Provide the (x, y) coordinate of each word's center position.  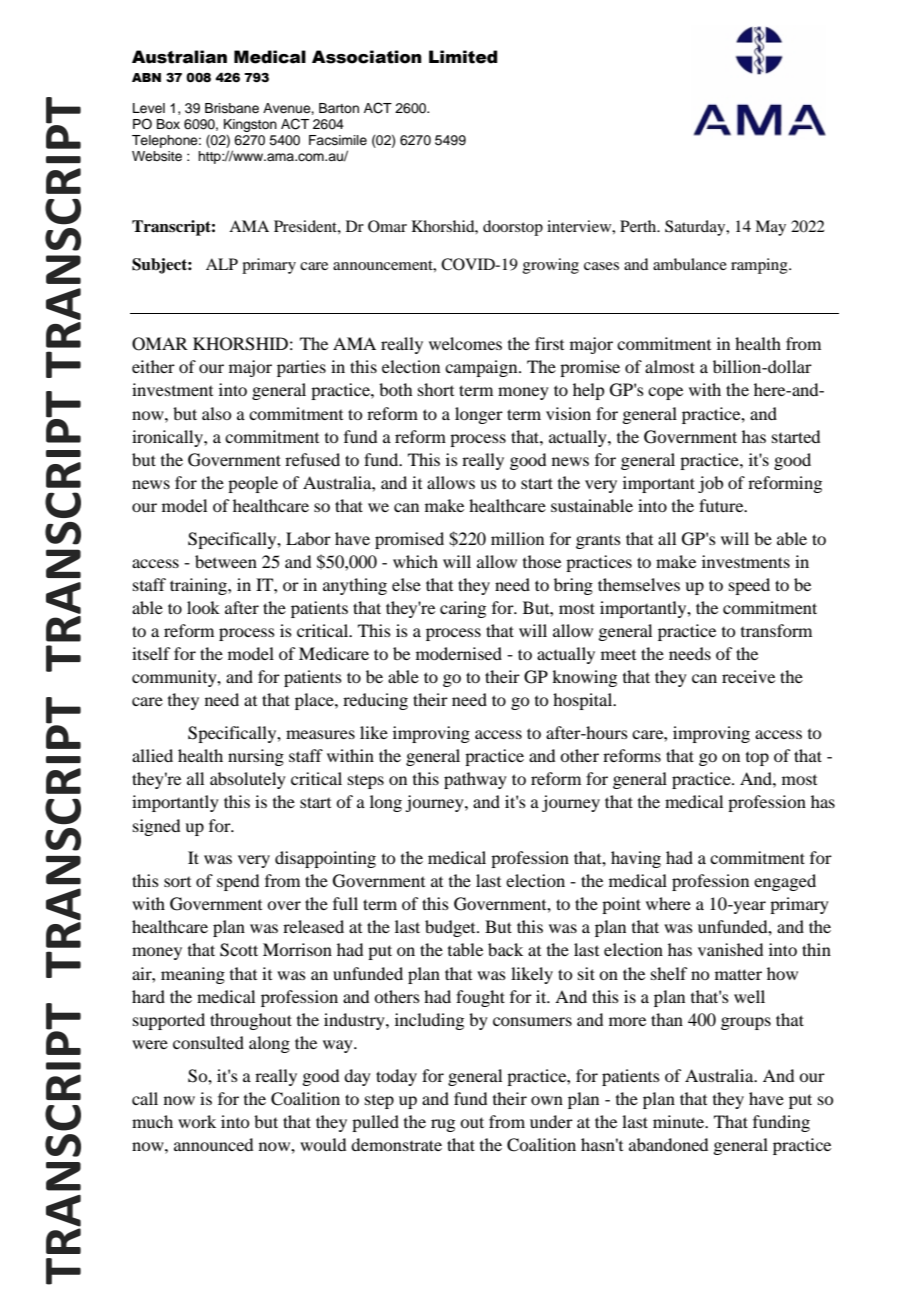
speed (749, 586)
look (203, 607)
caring (463, 609)
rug (443, 1125)
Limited (463, 57)
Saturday (696, 228)
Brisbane (232, 108)
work (197, 1121)
